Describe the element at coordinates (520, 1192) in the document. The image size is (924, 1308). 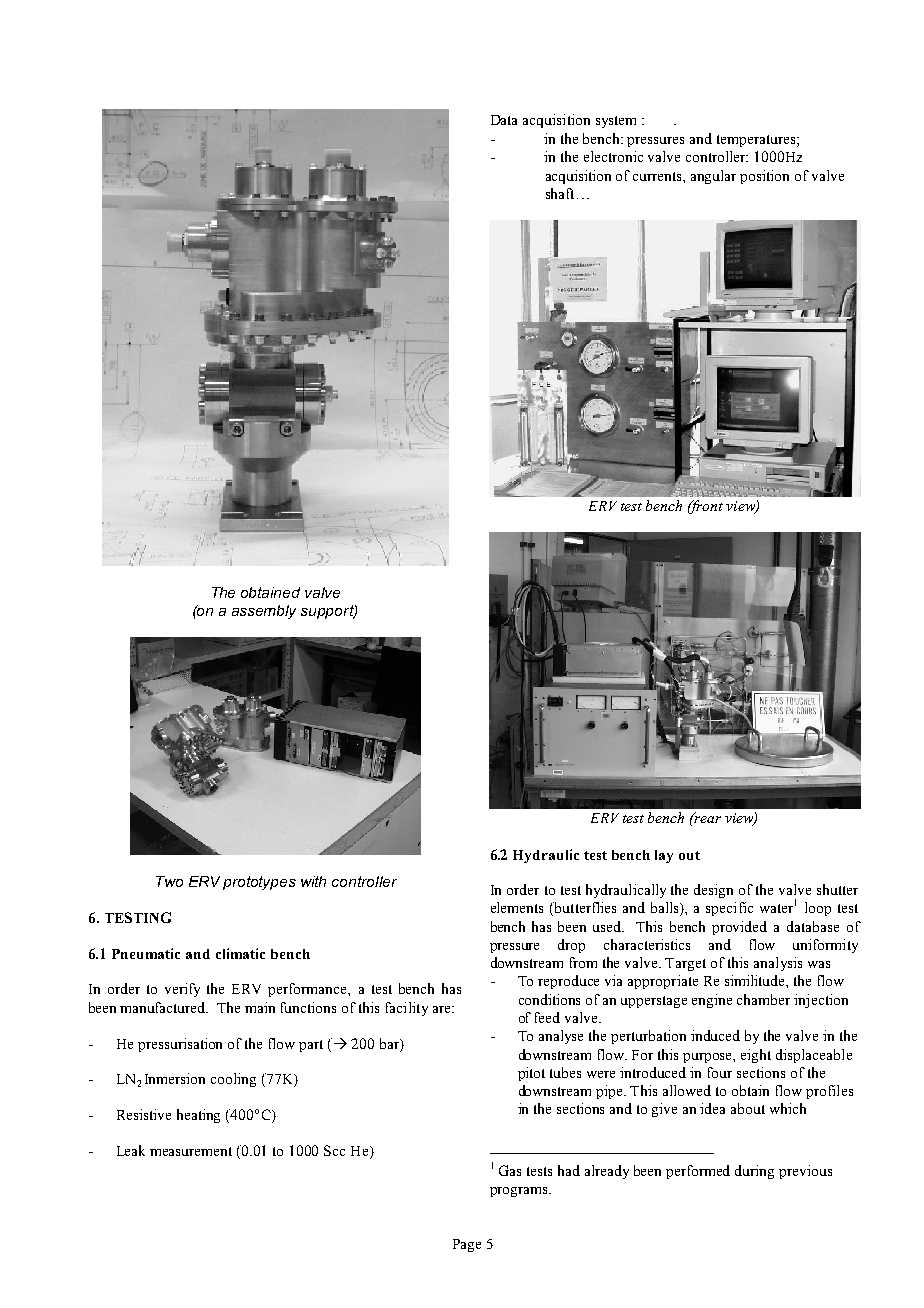
I see `programs` at that location.
